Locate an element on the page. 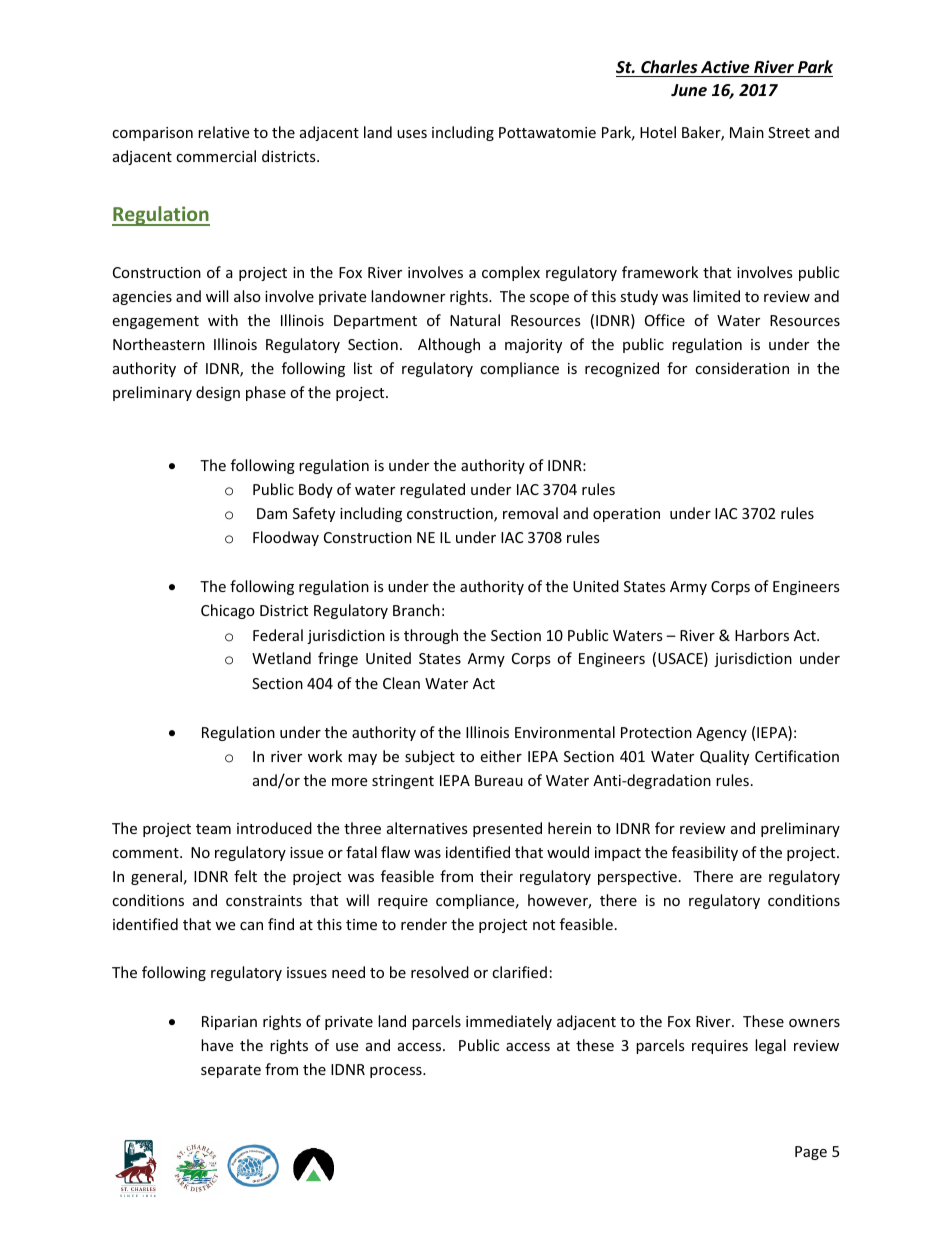  Harbors is located at coordinates (762, 635).
